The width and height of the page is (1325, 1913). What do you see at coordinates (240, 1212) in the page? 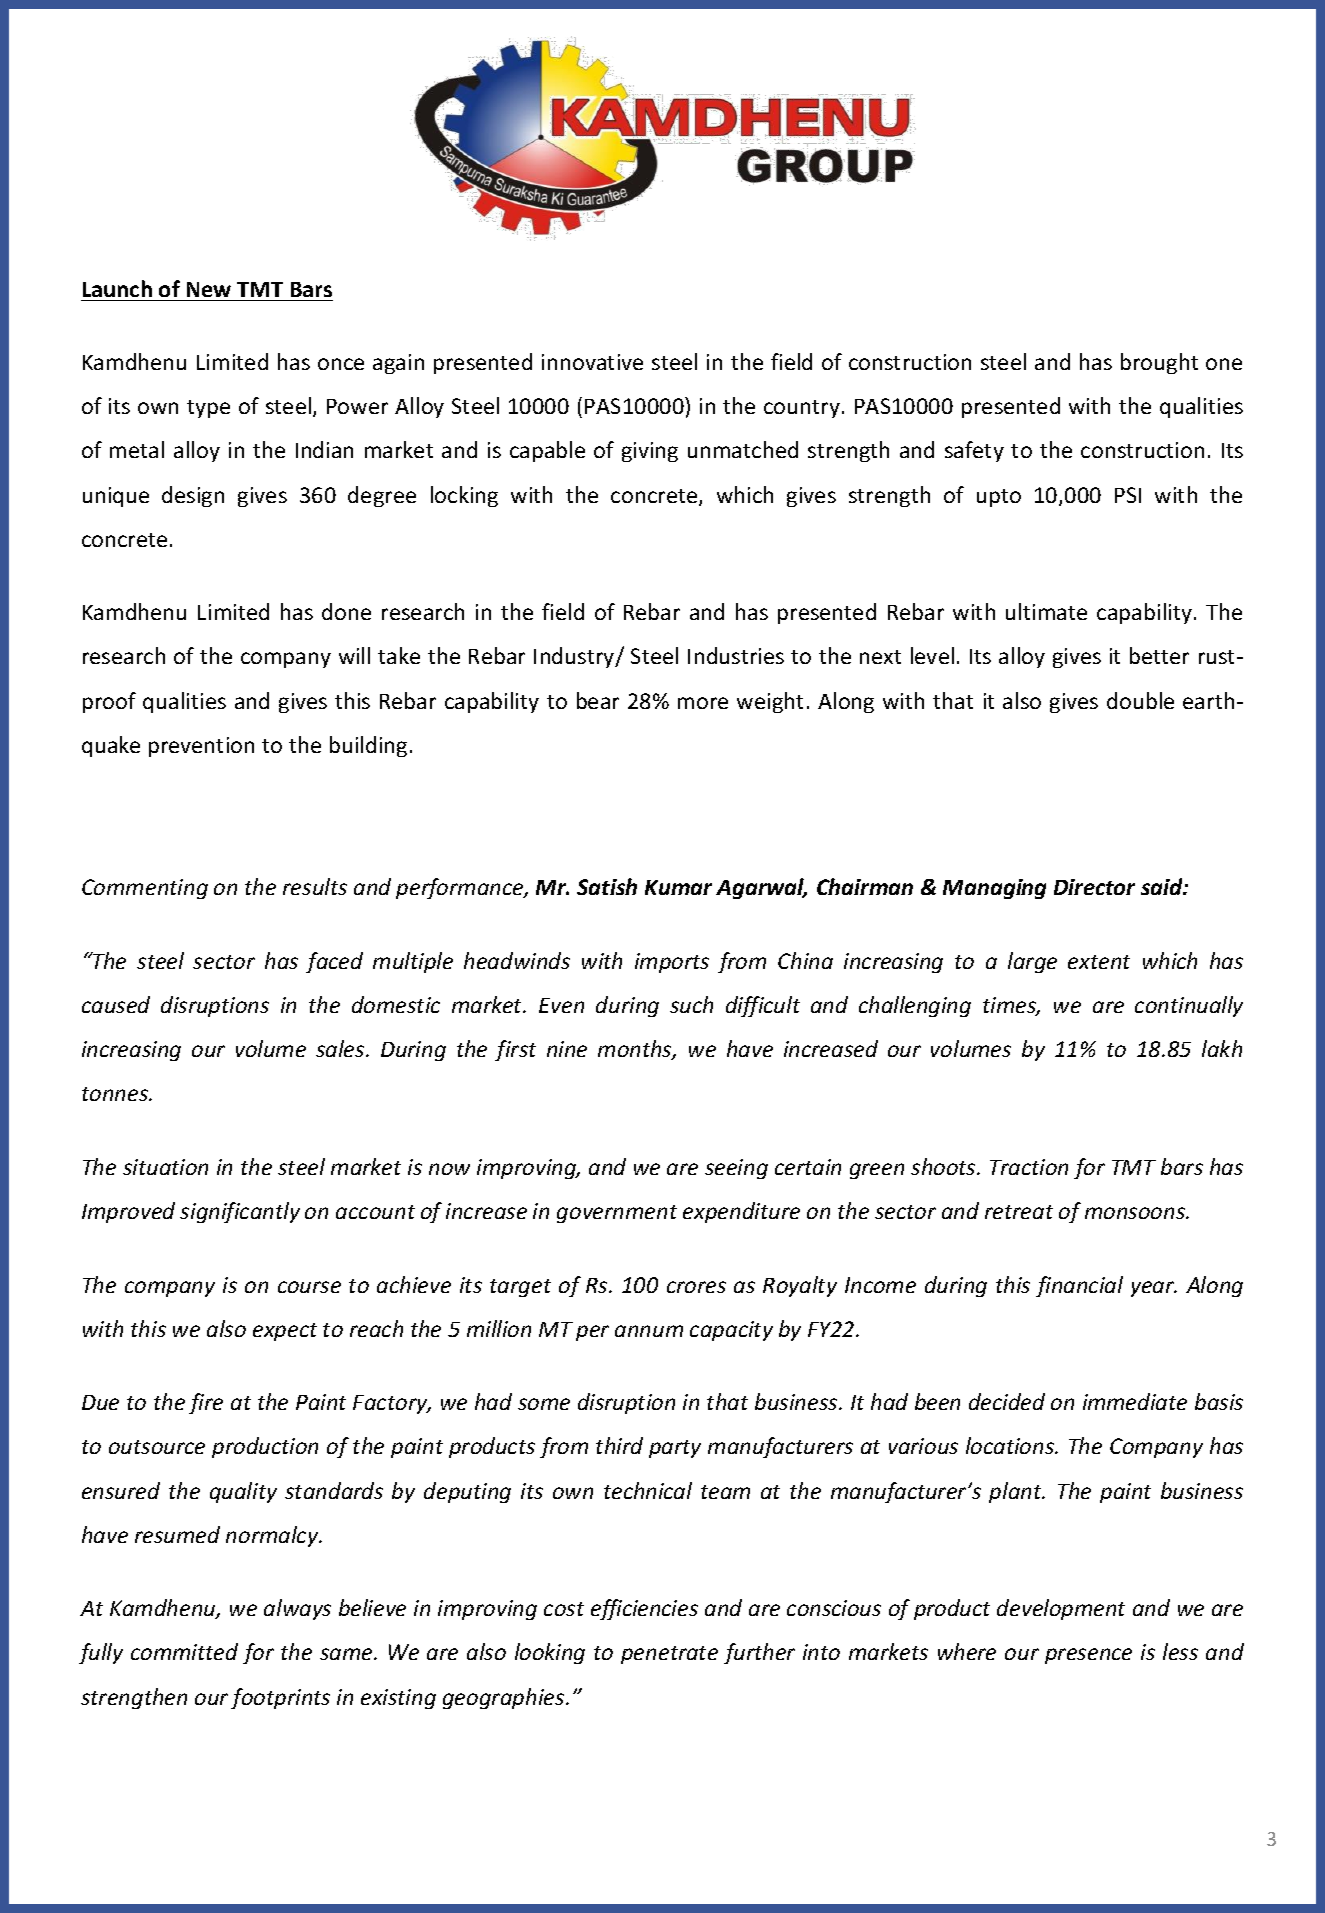
I see `significantly` at bounding box center [240, 1212].
